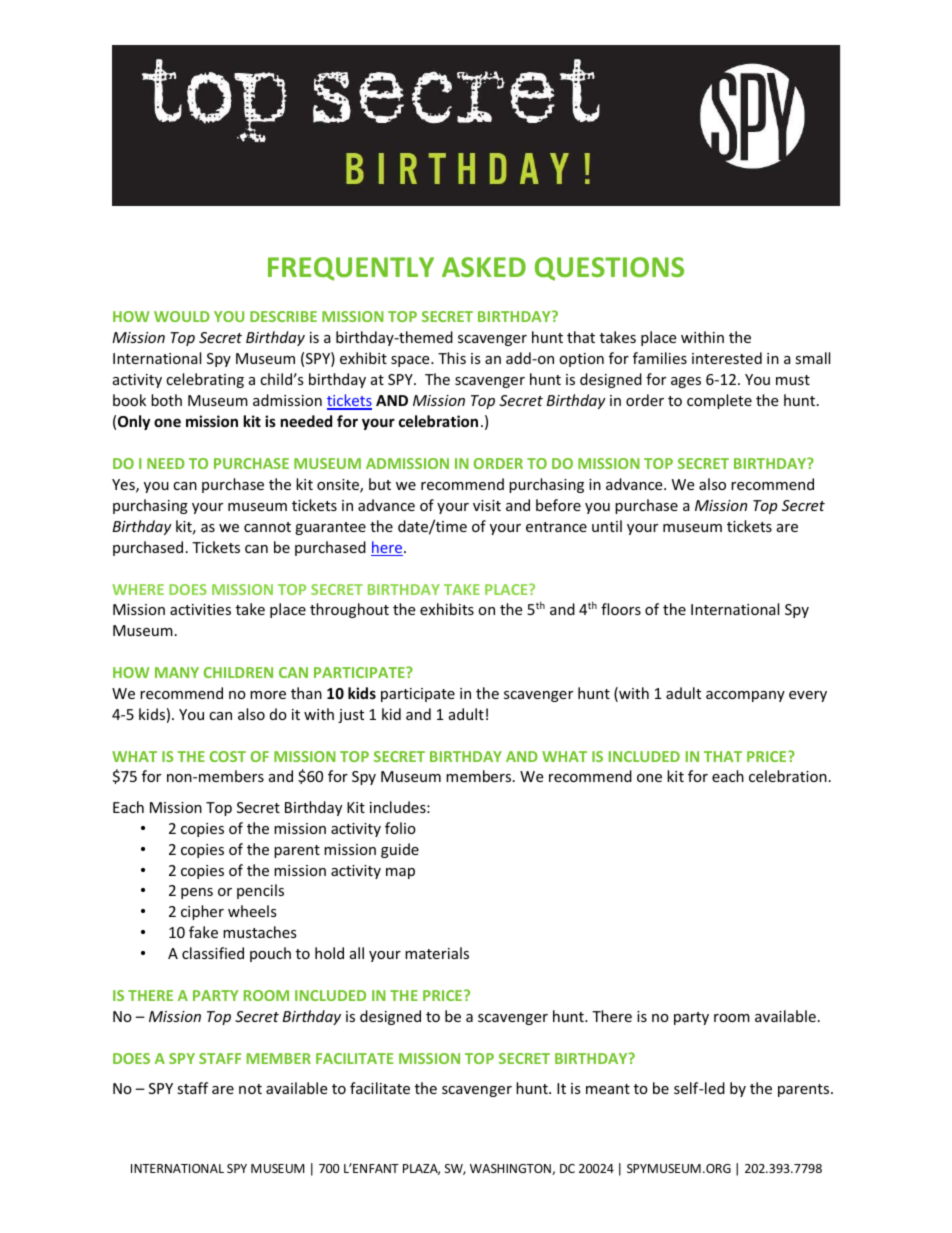 The height and width of the document is (1233, 952). What do you see at coordinates (197, 893) in the document?
I see `pens` at bounding box center [197, 893].
